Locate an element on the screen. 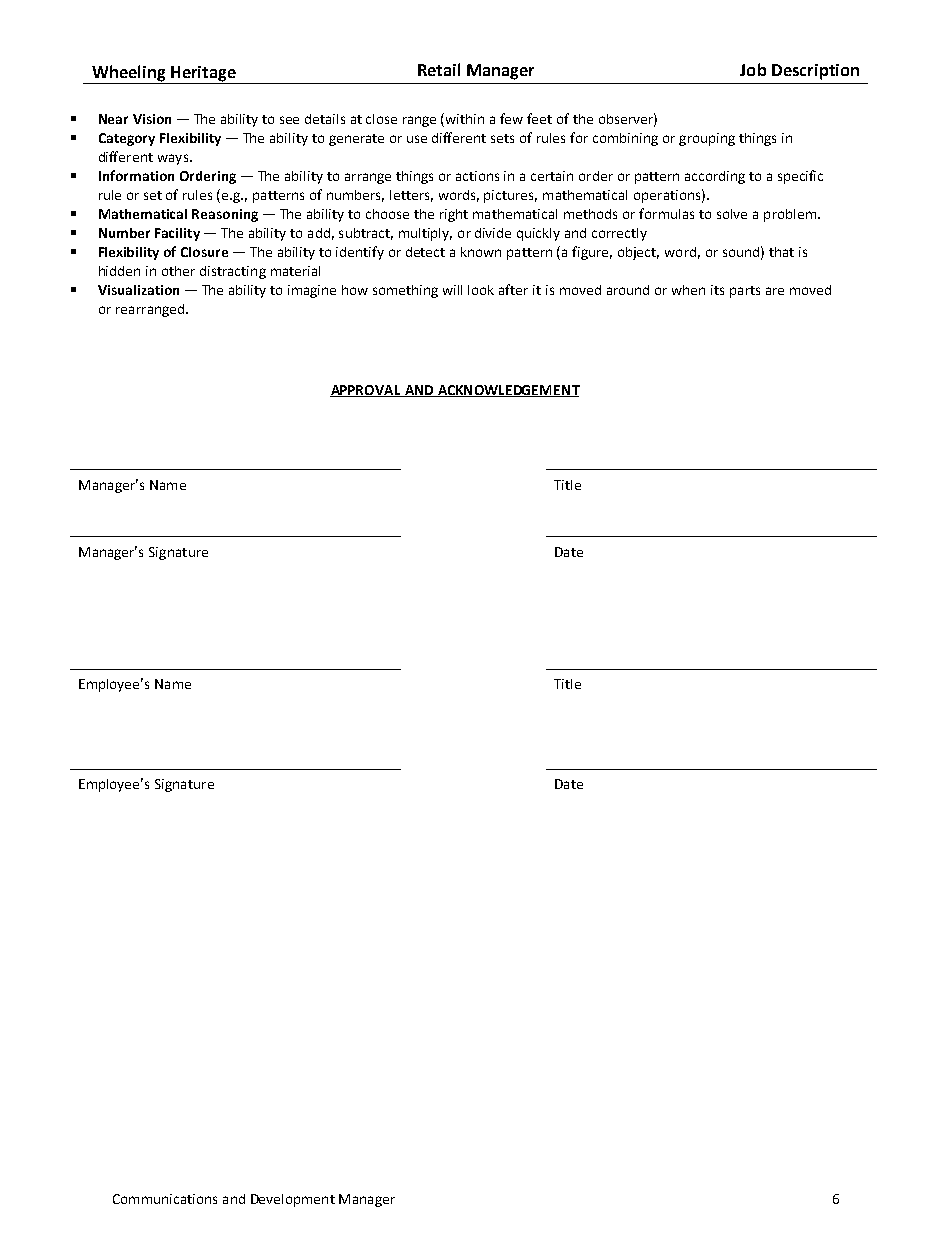 This screenshot has height=1233, width=952. Development is located at coordinates (293, 1200).
